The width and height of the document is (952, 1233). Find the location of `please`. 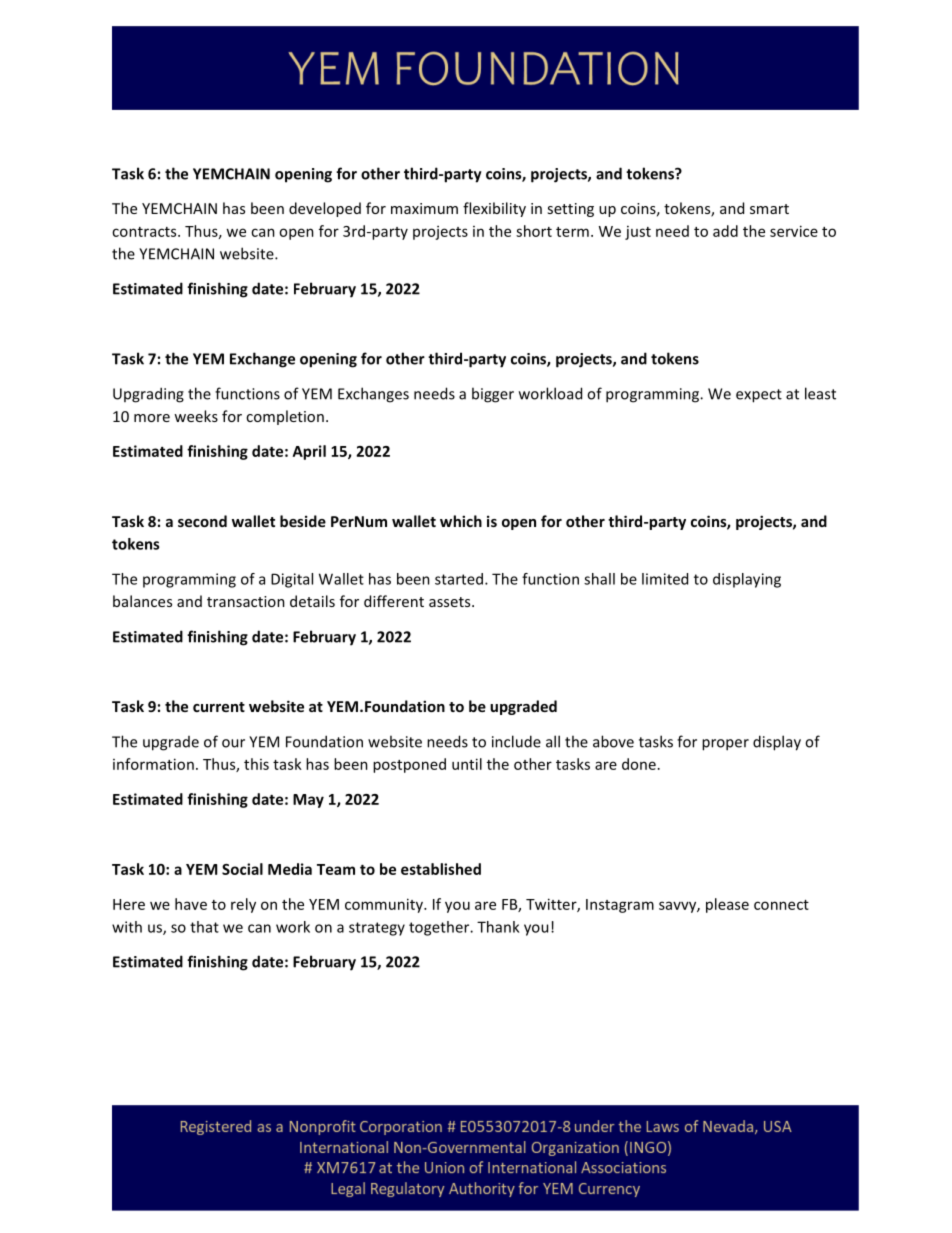

please is located at coordinates (727, 905).
